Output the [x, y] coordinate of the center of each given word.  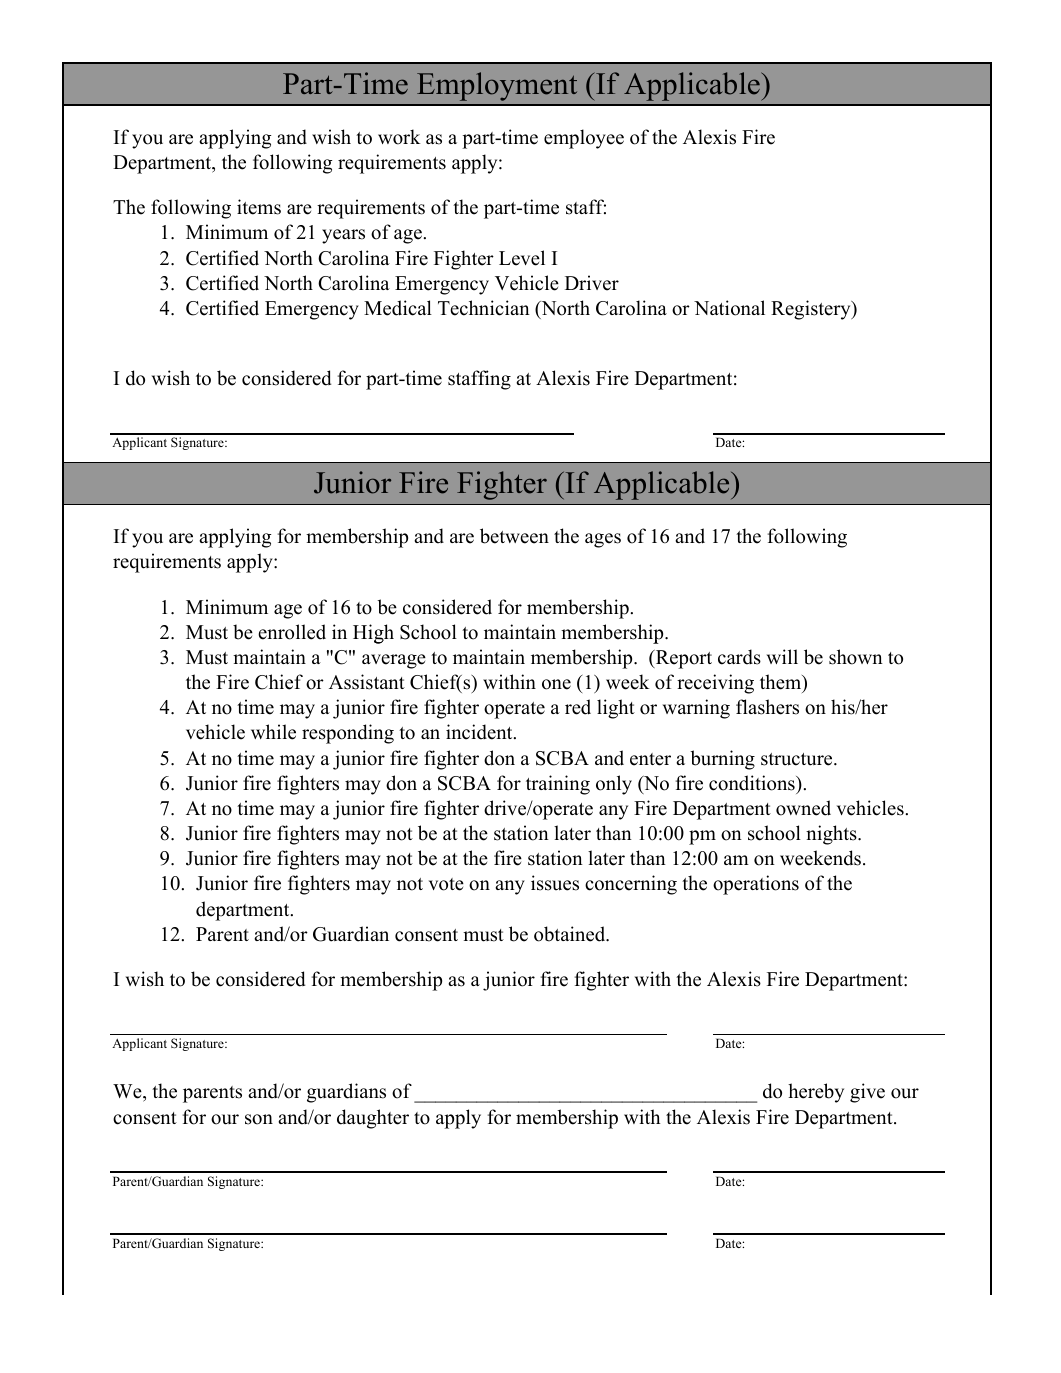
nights [832, 835]
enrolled [292, 632]
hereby [816, 1093]
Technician [484, 308]
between [514, 536]
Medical [398, 308]
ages [603, 540]
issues [555, 883]
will [782, 656]
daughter [373, 1119]
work [399, 137]
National [729, 308]
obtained [571, 934]
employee [584, 139]
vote [446, 884]
